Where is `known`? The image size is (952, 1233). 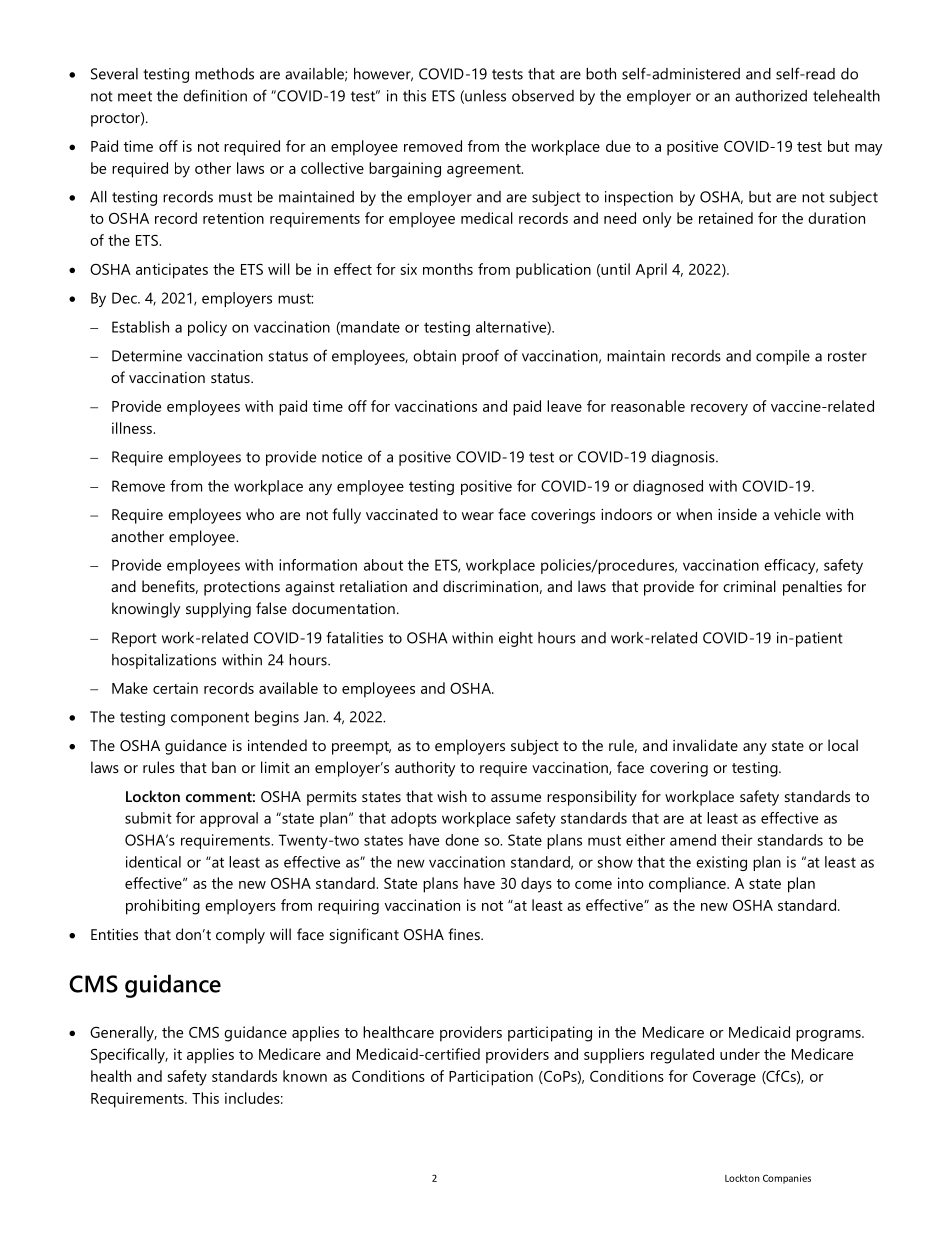
known is located at coordinates (305, 1076).
